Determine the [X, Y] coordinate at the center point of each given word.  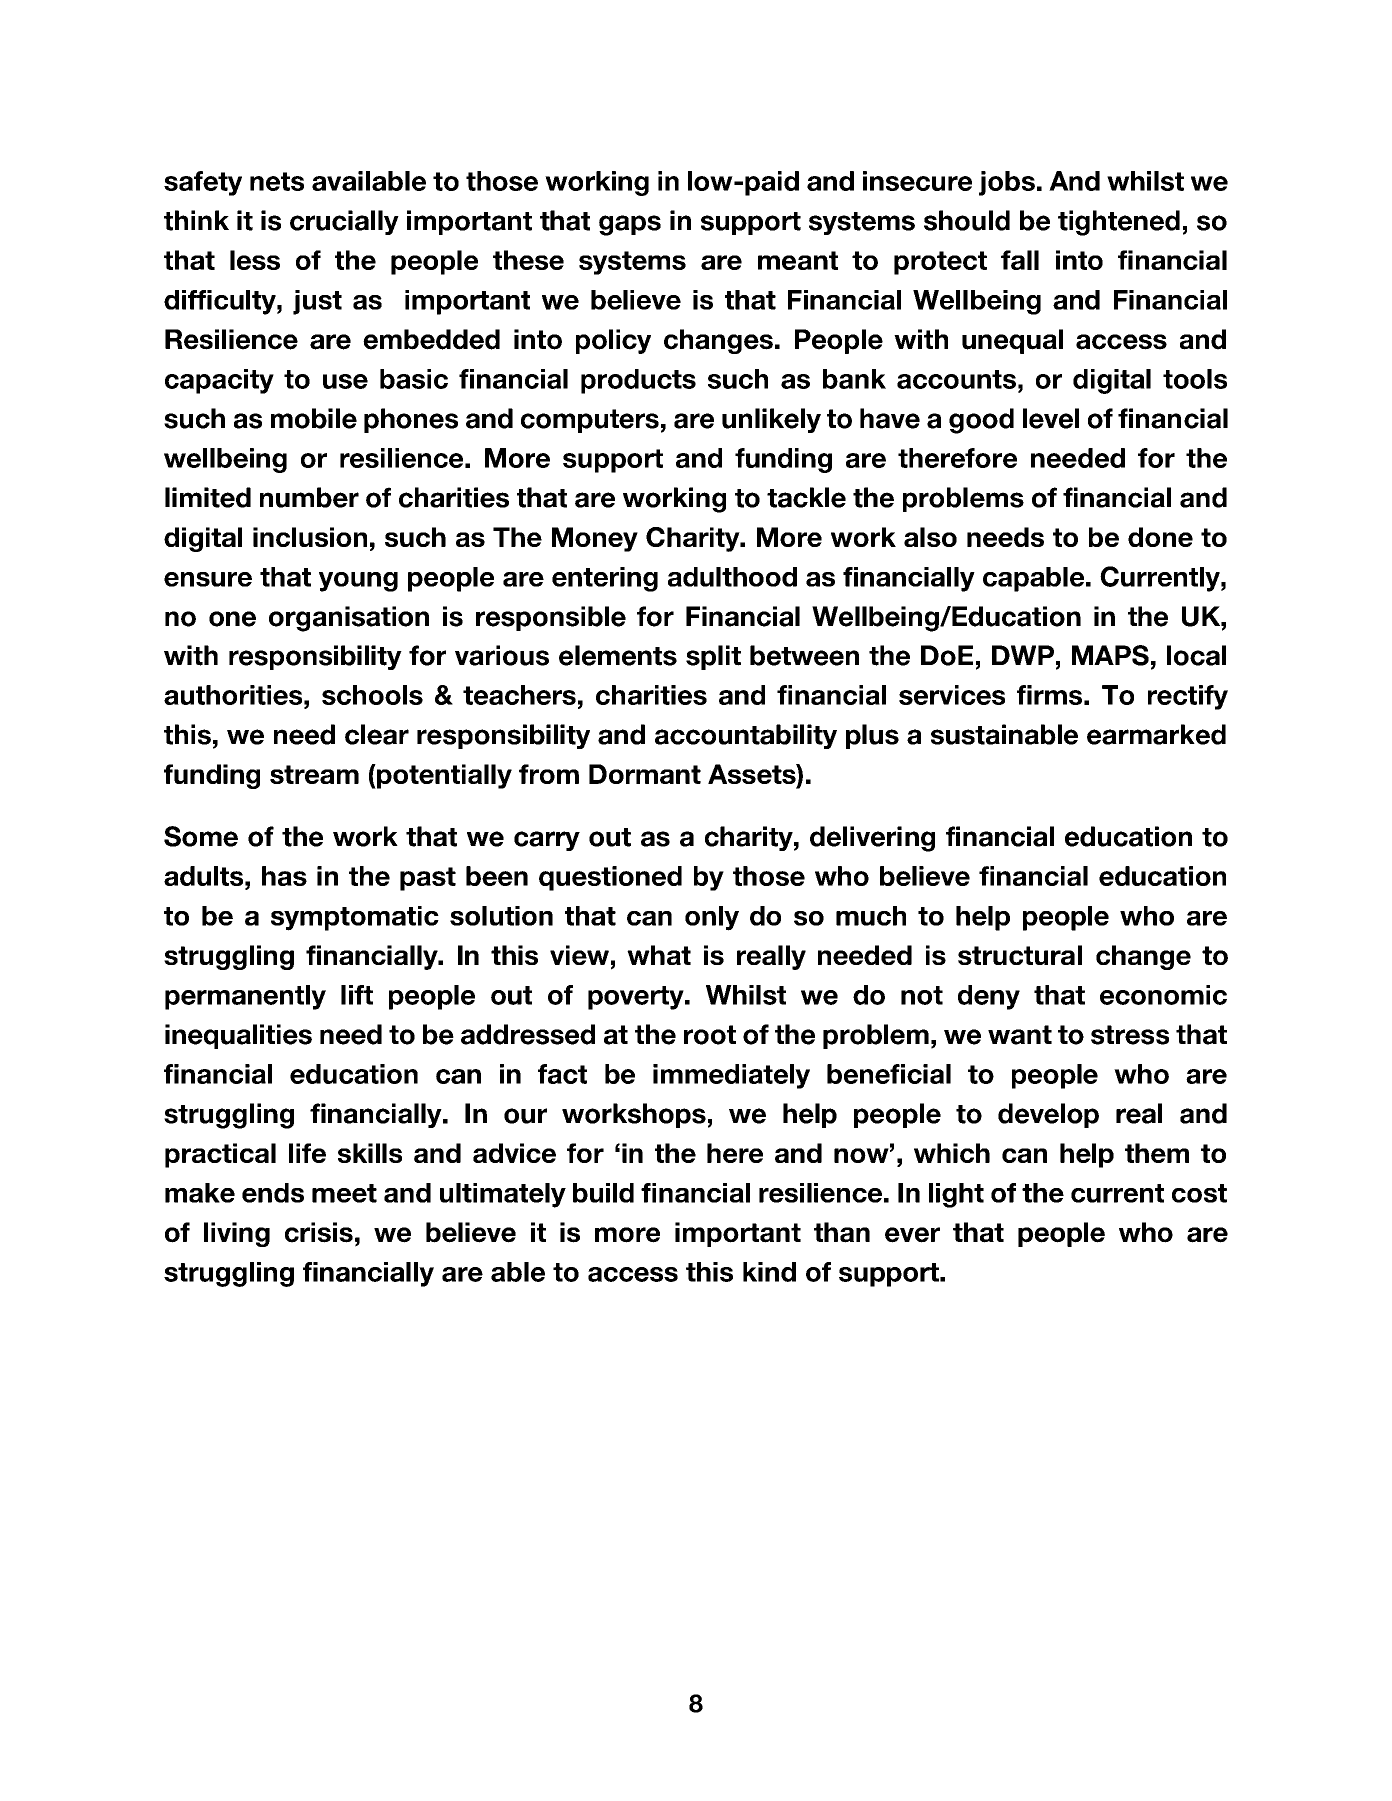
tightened [1119, 223]
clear [377, 734]
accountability [746, 736]
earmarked [1156, 734]
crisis [319, 1232]
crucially [344, 222]
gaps [630, 225]
